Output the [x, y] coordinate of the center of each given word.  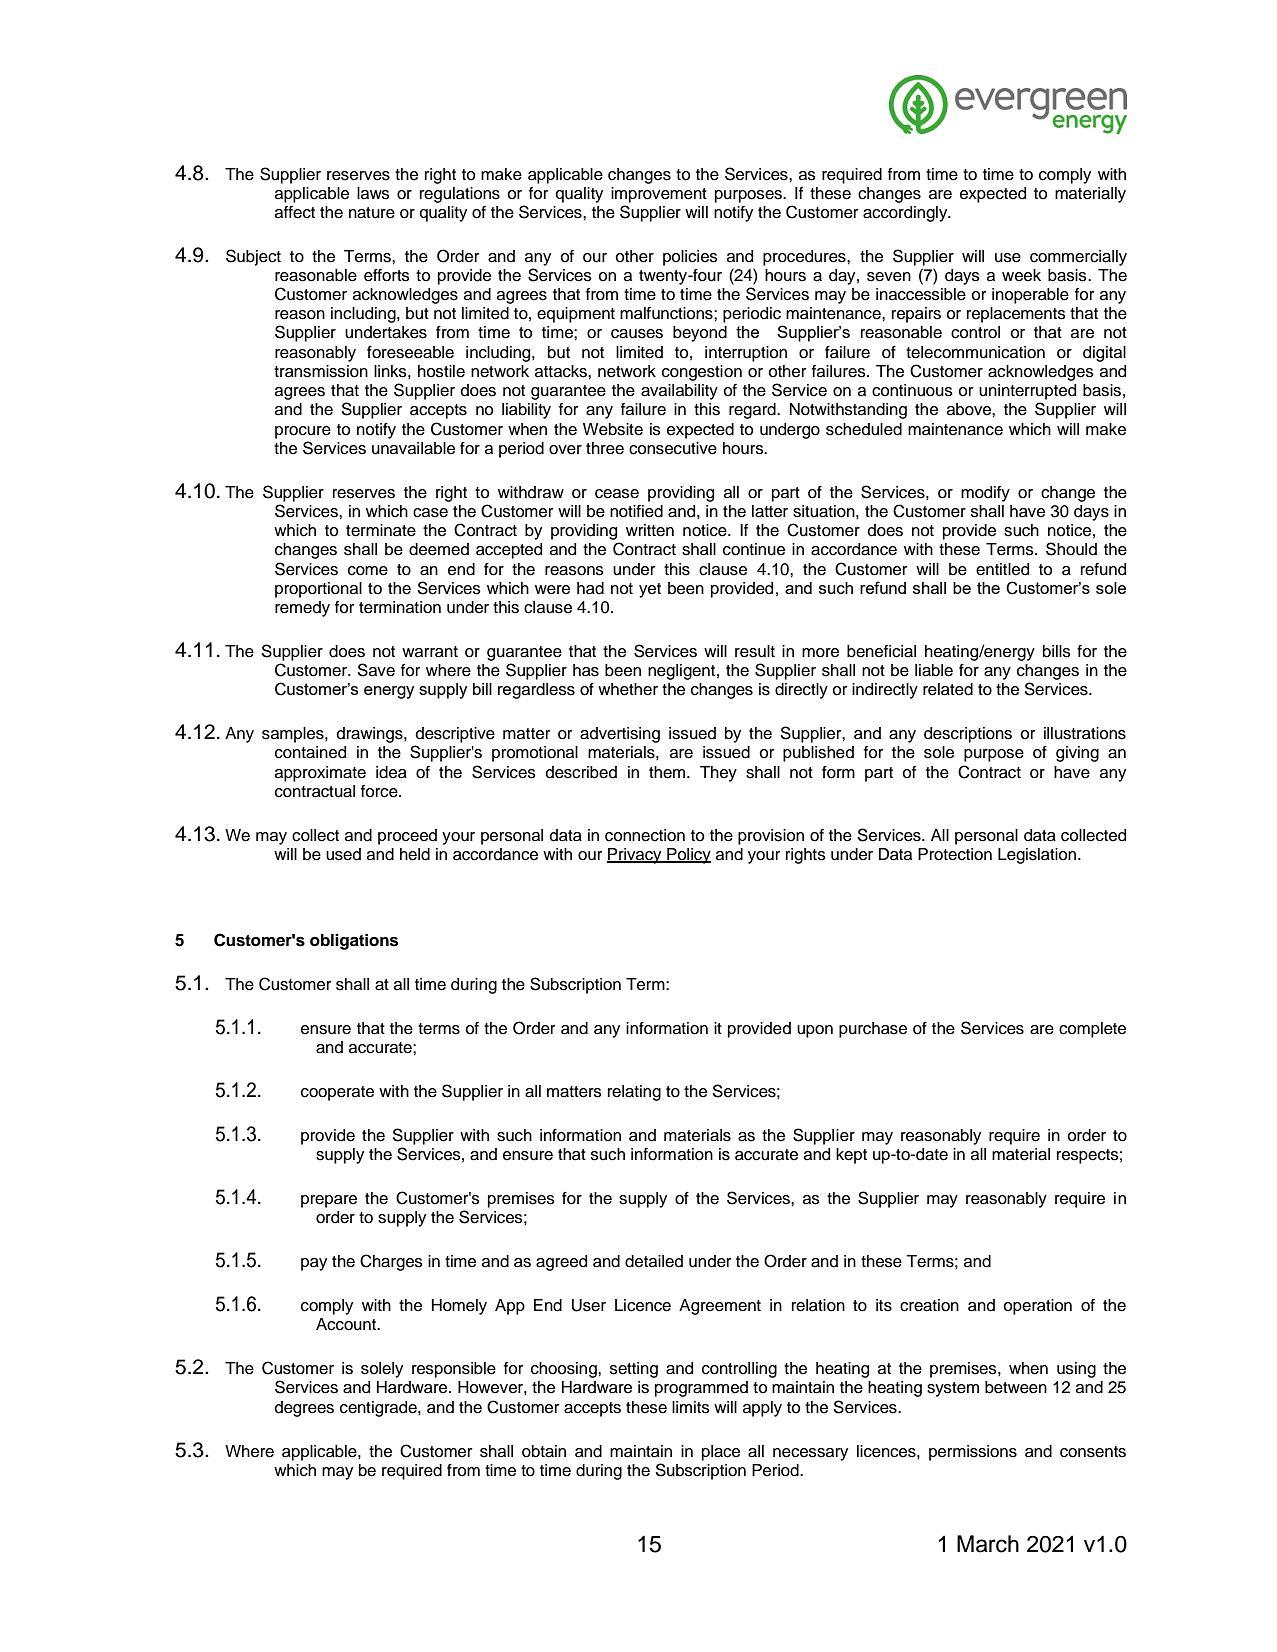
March [988, 1544]
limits [691, 1407]
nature [372, 213]
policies [690, 258]
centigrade [379, 1409]
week [1021, 275]
